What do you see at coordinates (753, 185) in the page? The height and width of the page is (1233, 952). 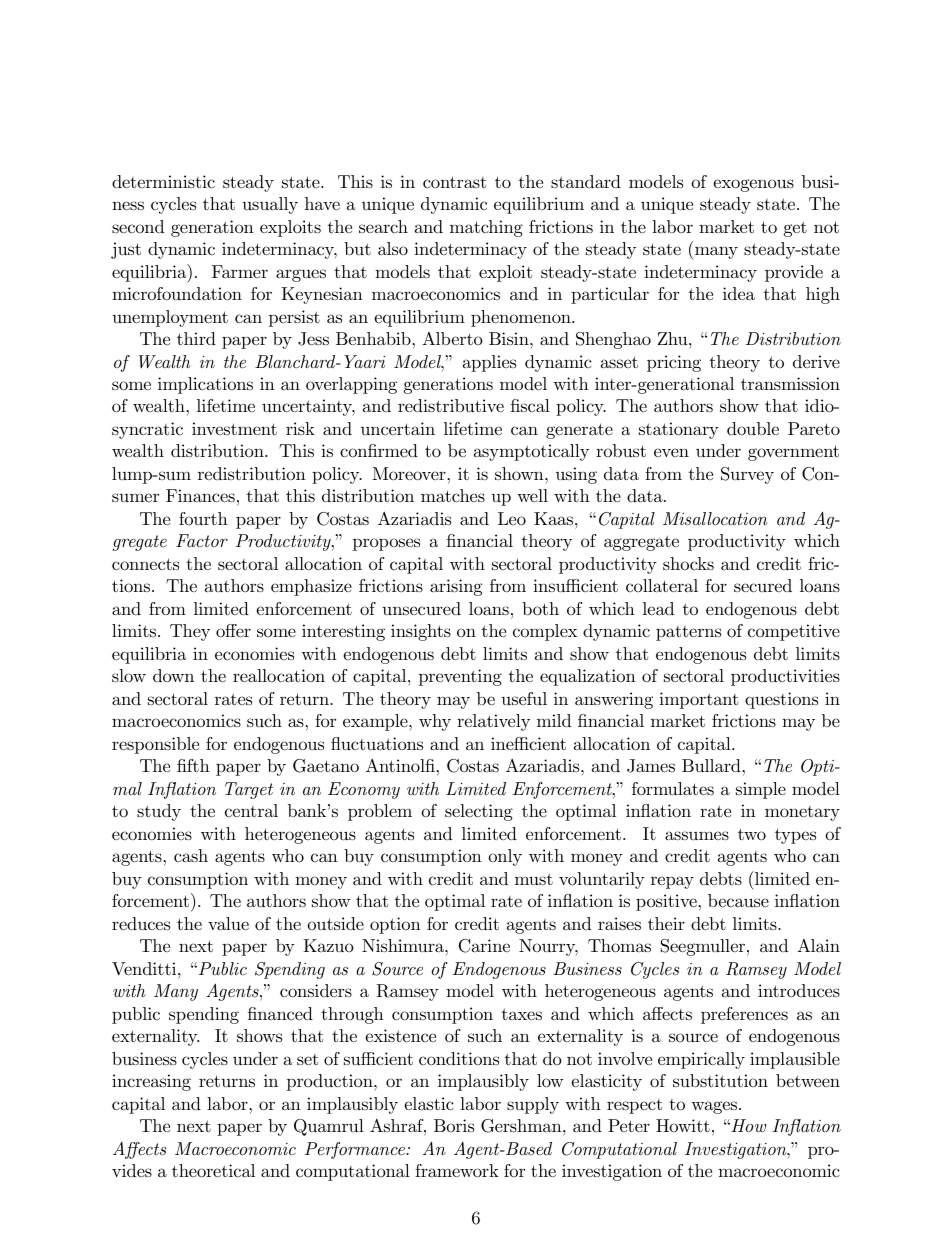 I see `exogenous` at bounding box center [753, 185].
